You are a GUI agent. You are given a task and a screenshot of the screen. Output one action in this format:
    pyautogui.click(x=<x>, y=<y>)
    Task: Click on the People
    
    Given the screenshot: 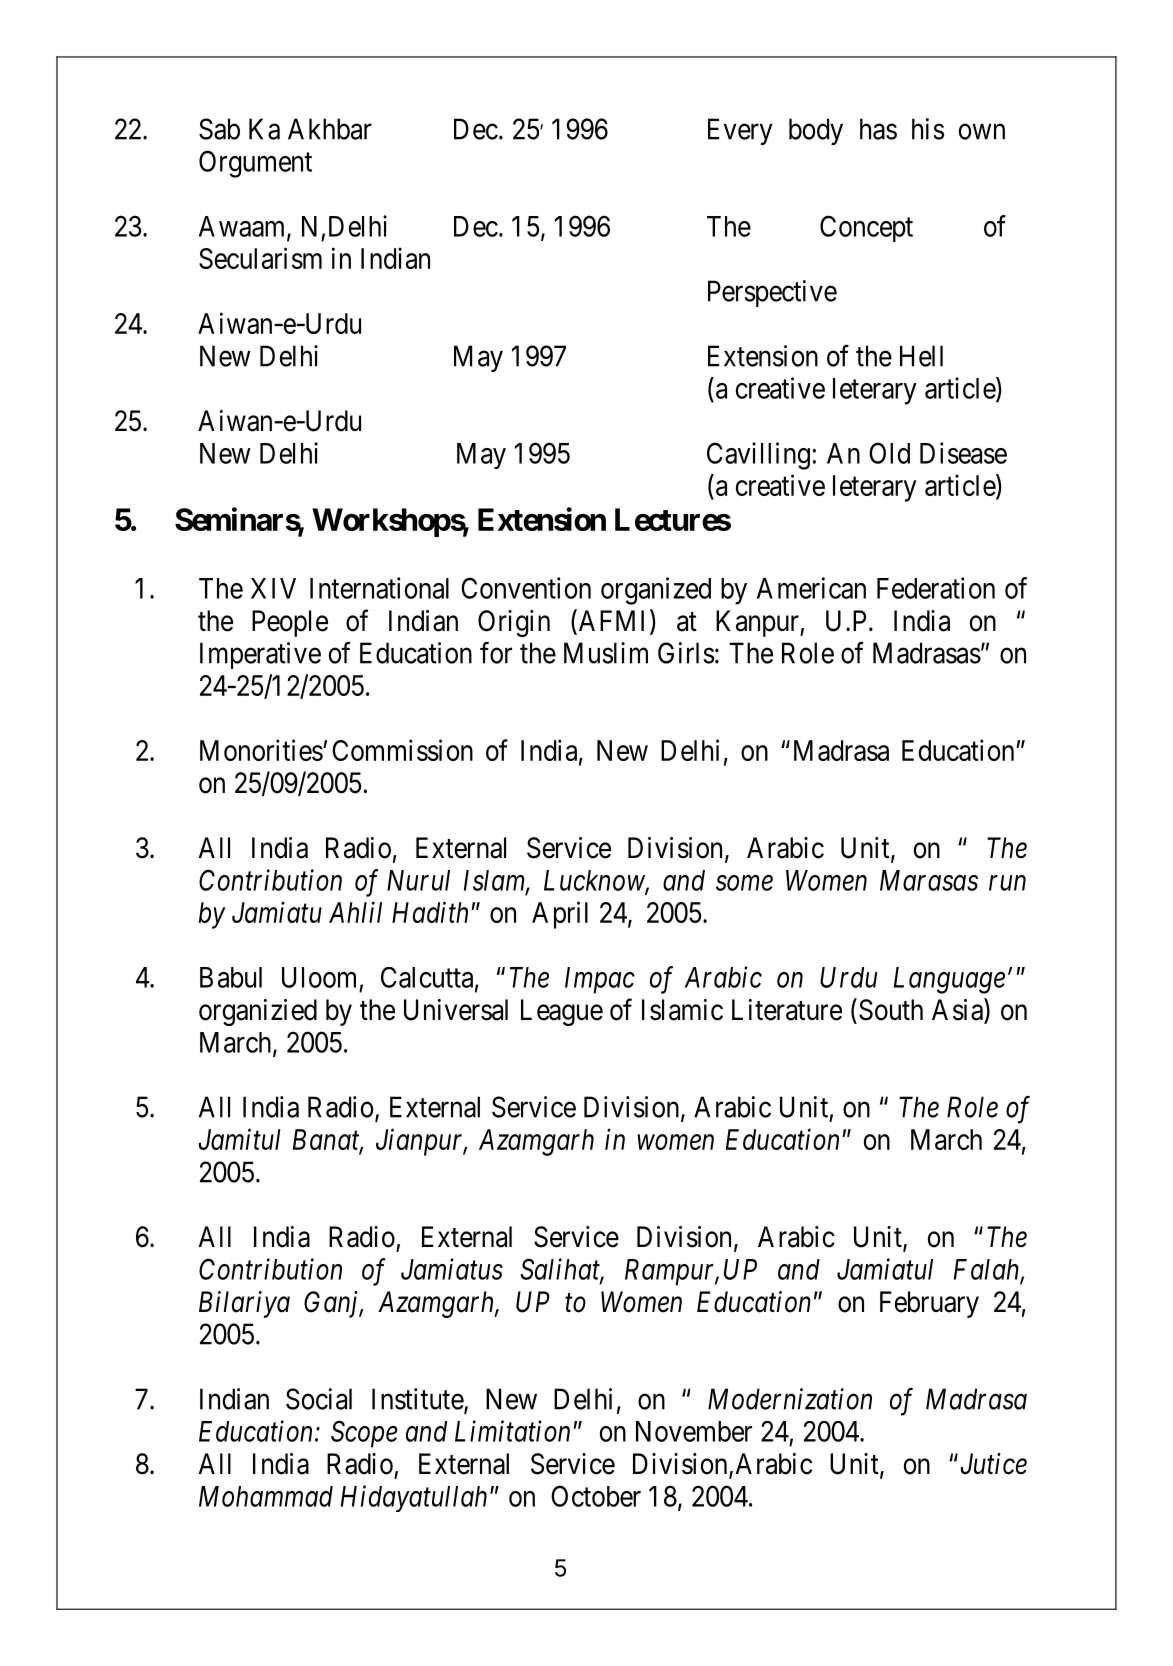 What is the action you would take?
    pyautogui.click(x=290, y=623)
